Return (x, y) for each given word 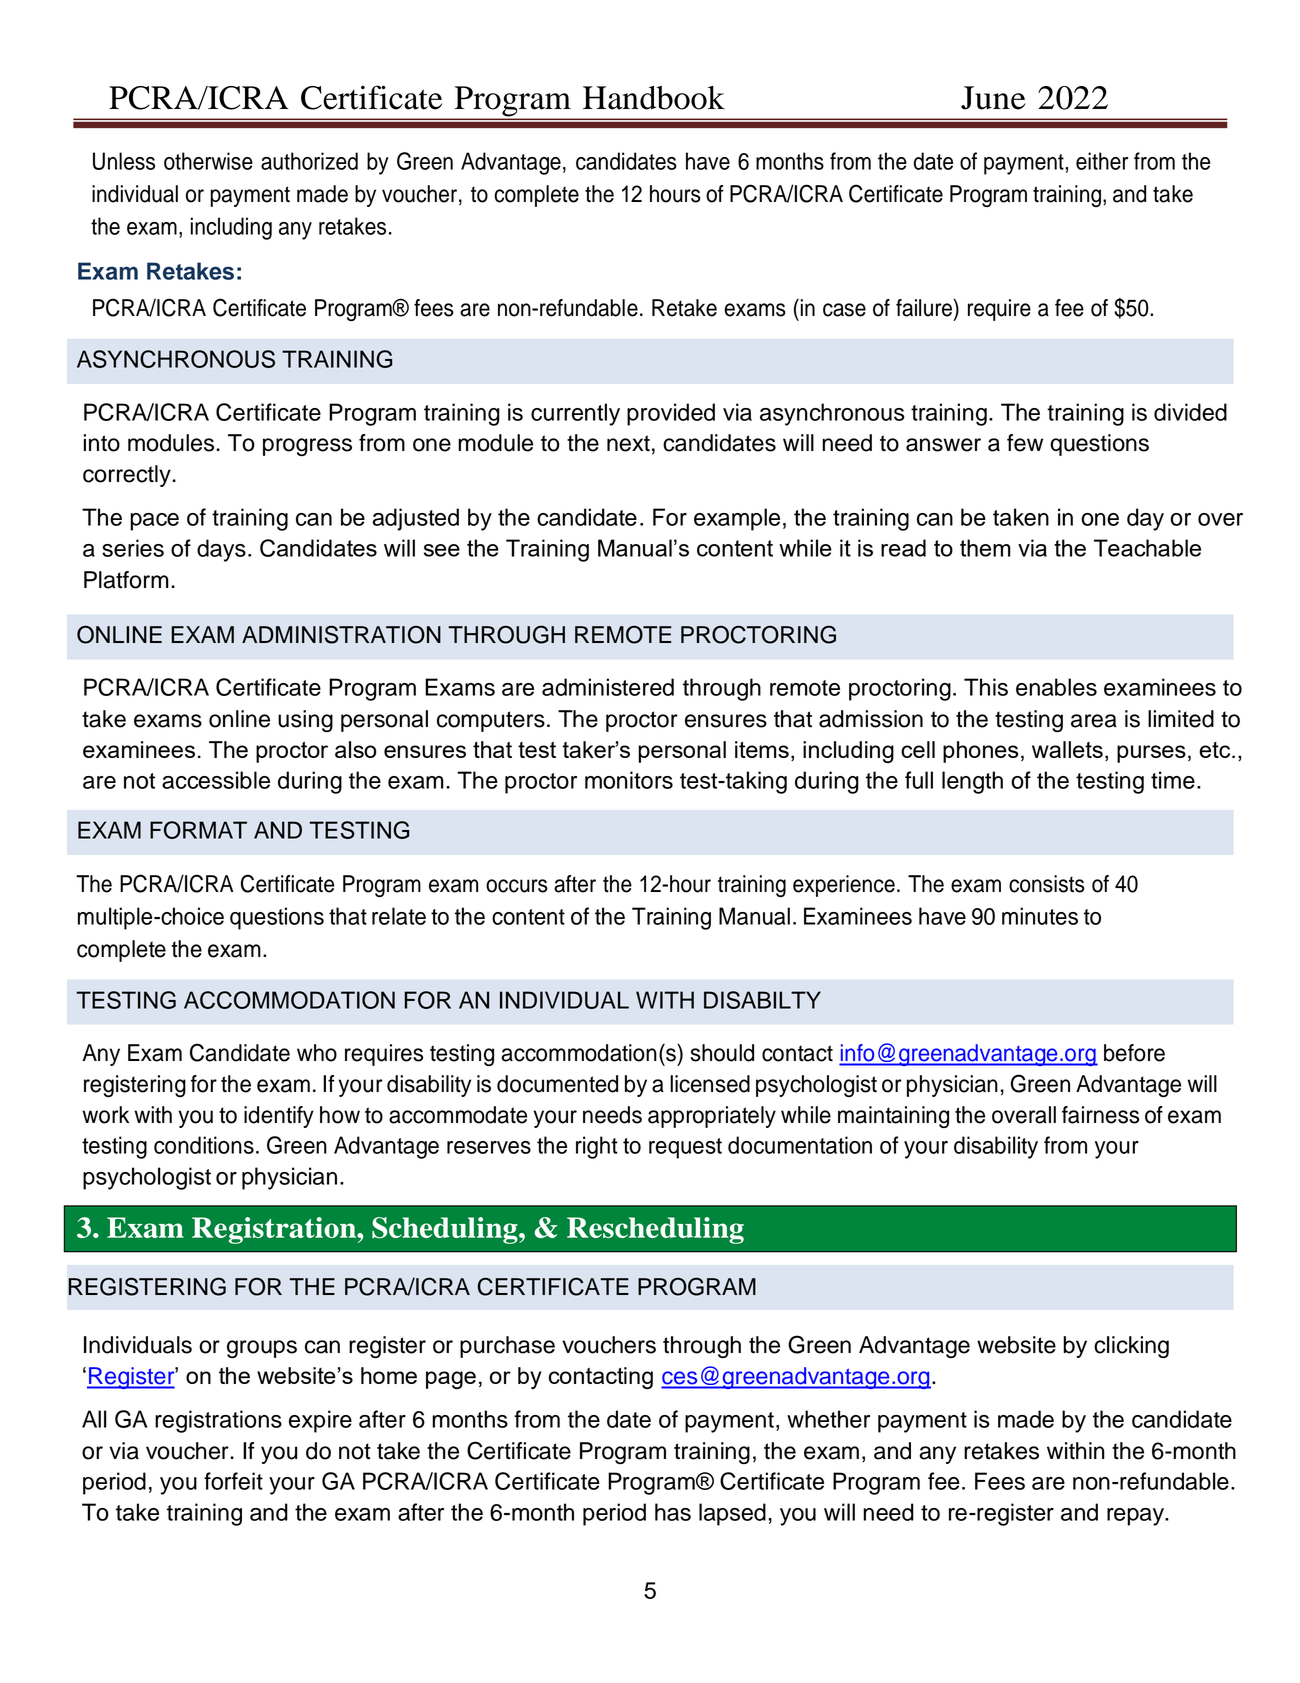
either (1102, 161)
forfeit (233, 1481)
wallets (1067, 749)
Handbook (654, 98)
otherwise (208, 161)
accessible (216, 780)
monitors (629, 780)
